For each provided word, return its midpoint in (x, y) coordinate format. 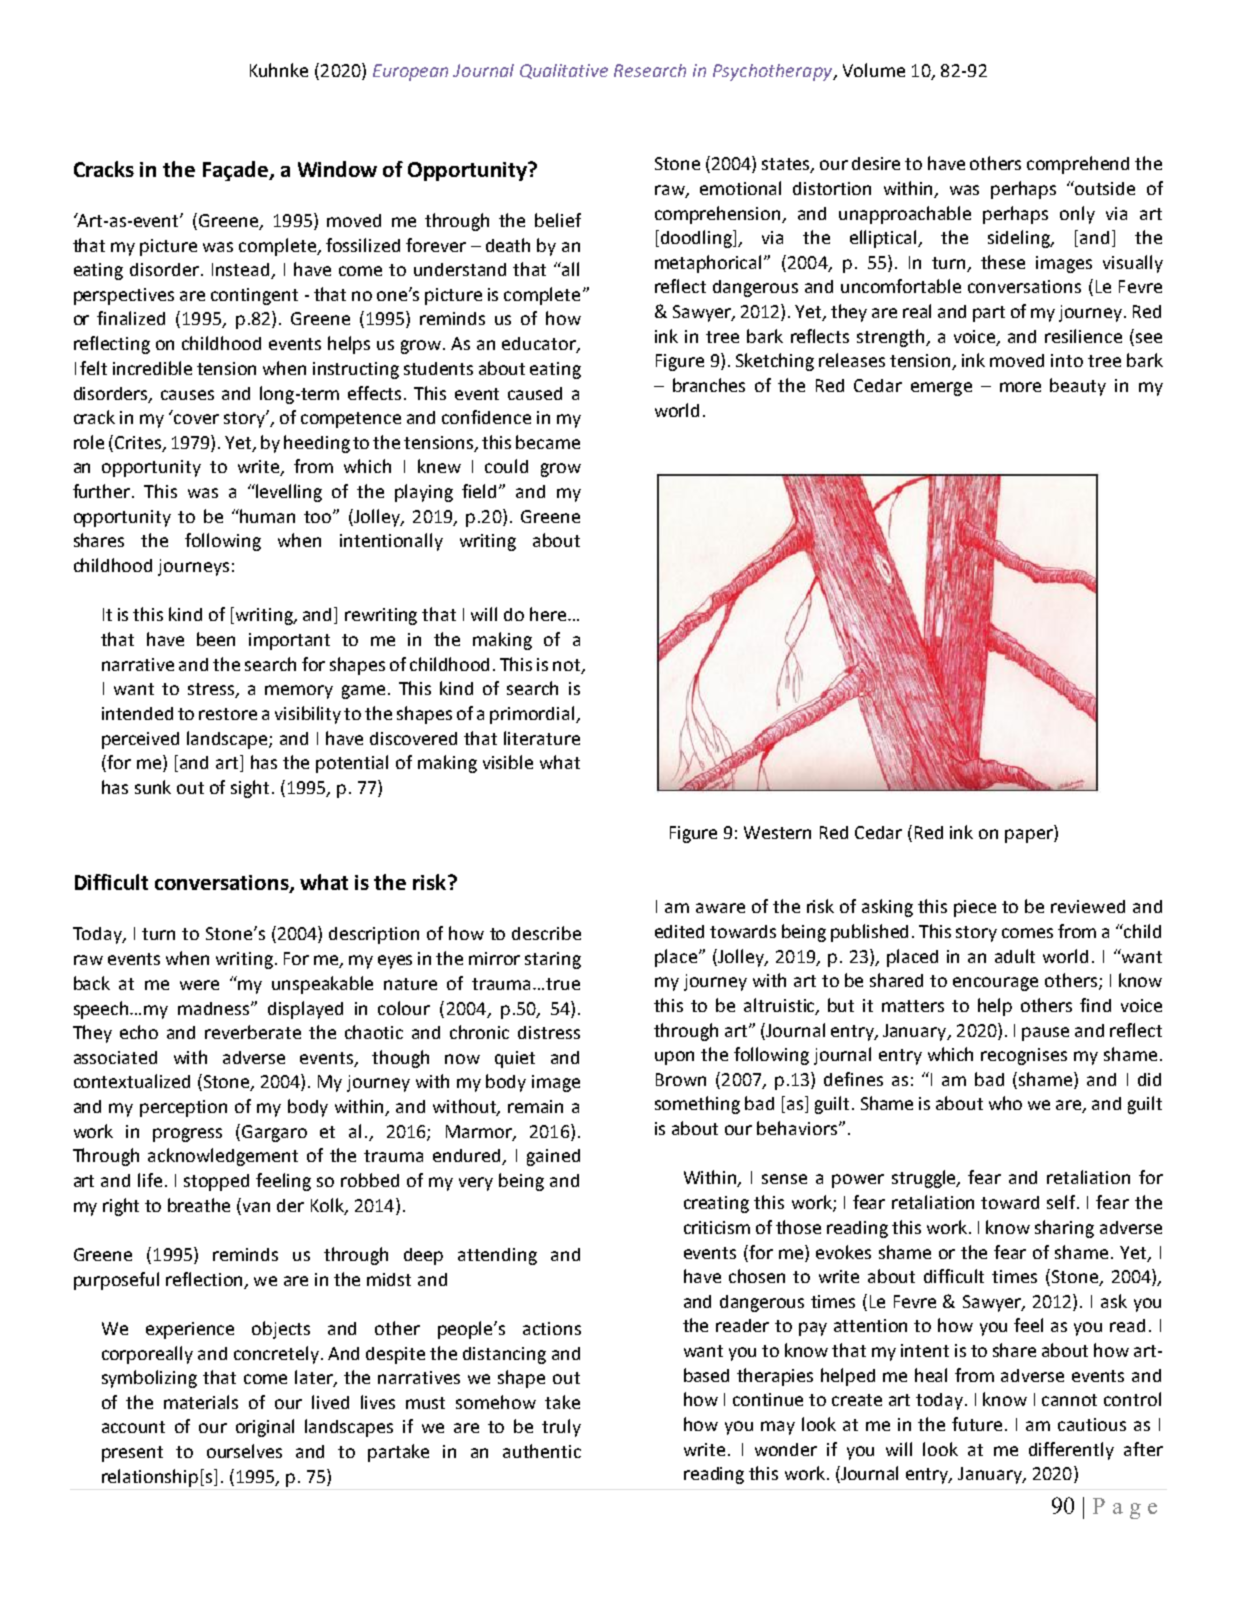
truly (561, 1428)
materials (201, 1402)
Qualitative (564, 71)
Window (337, 169)
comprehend (1078, 165)
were (199, 985)
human (267, 516)
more (1020, 387)
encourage (995, 984)
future (977, 1424)
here (549, 614)
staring (553, 960)
